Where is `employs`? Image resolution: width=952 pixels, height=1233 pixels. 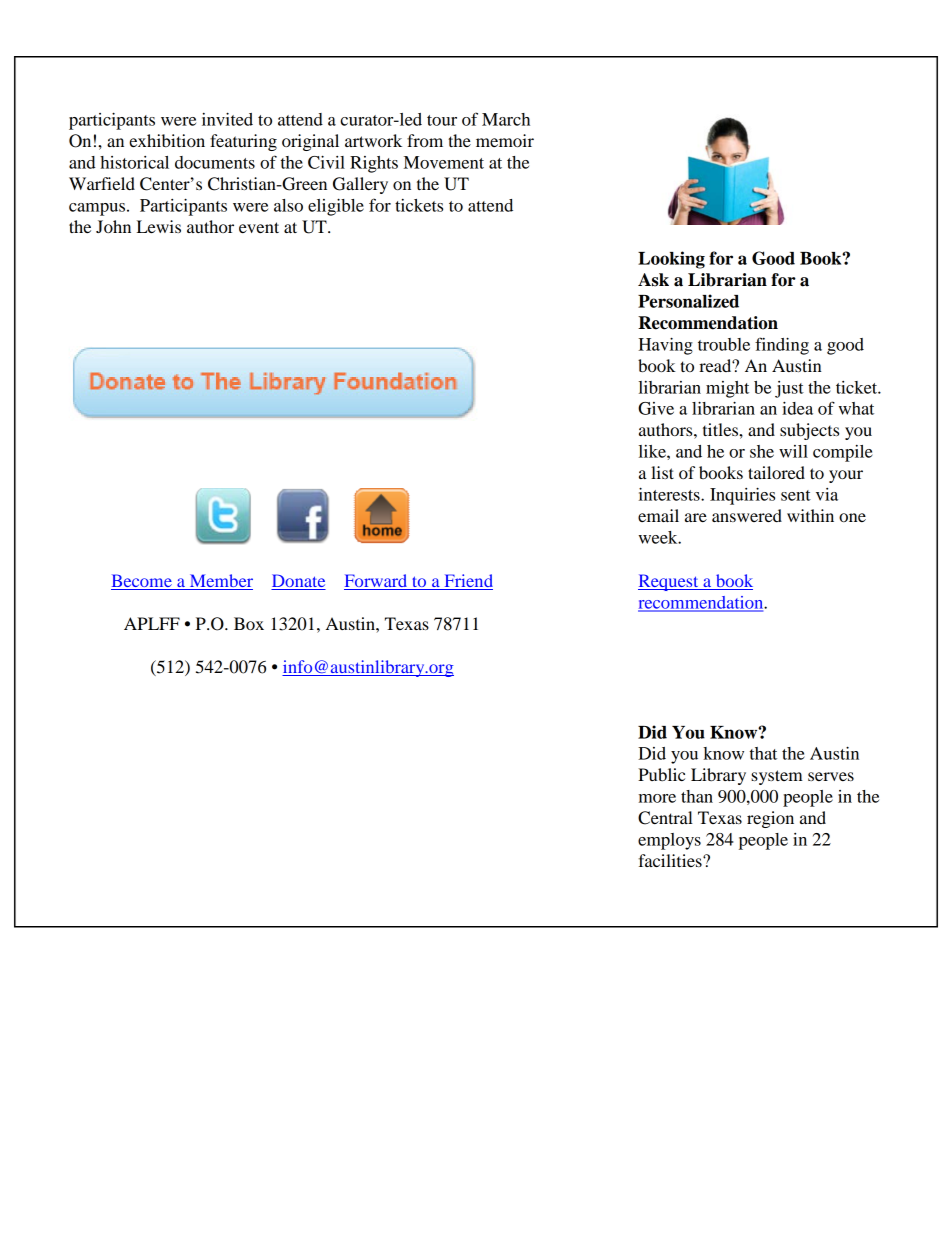
employs is located at coordinates (669, 841).
